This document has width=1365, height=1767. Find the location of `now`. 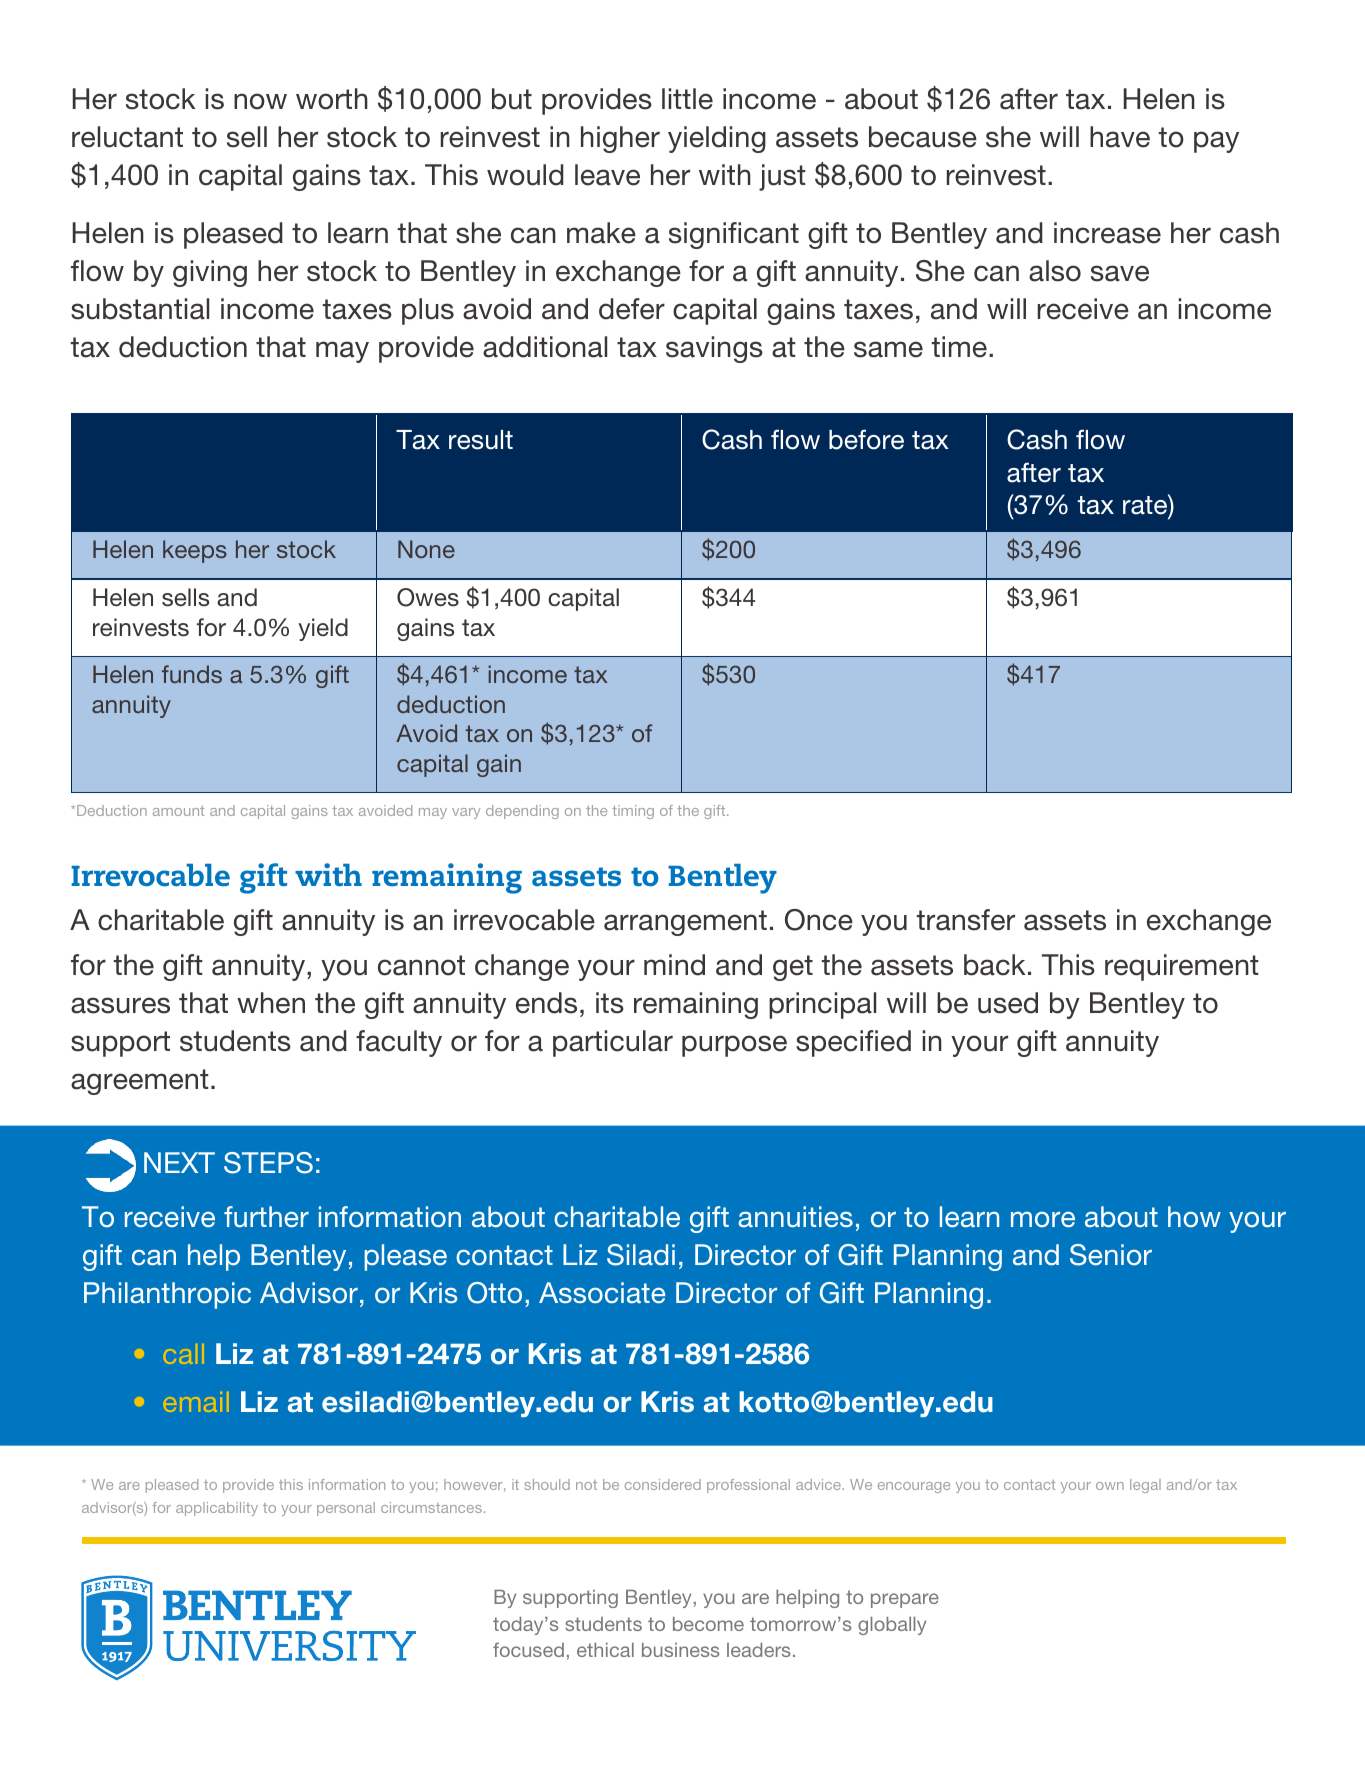

now is located at coordinates (260, 101).
